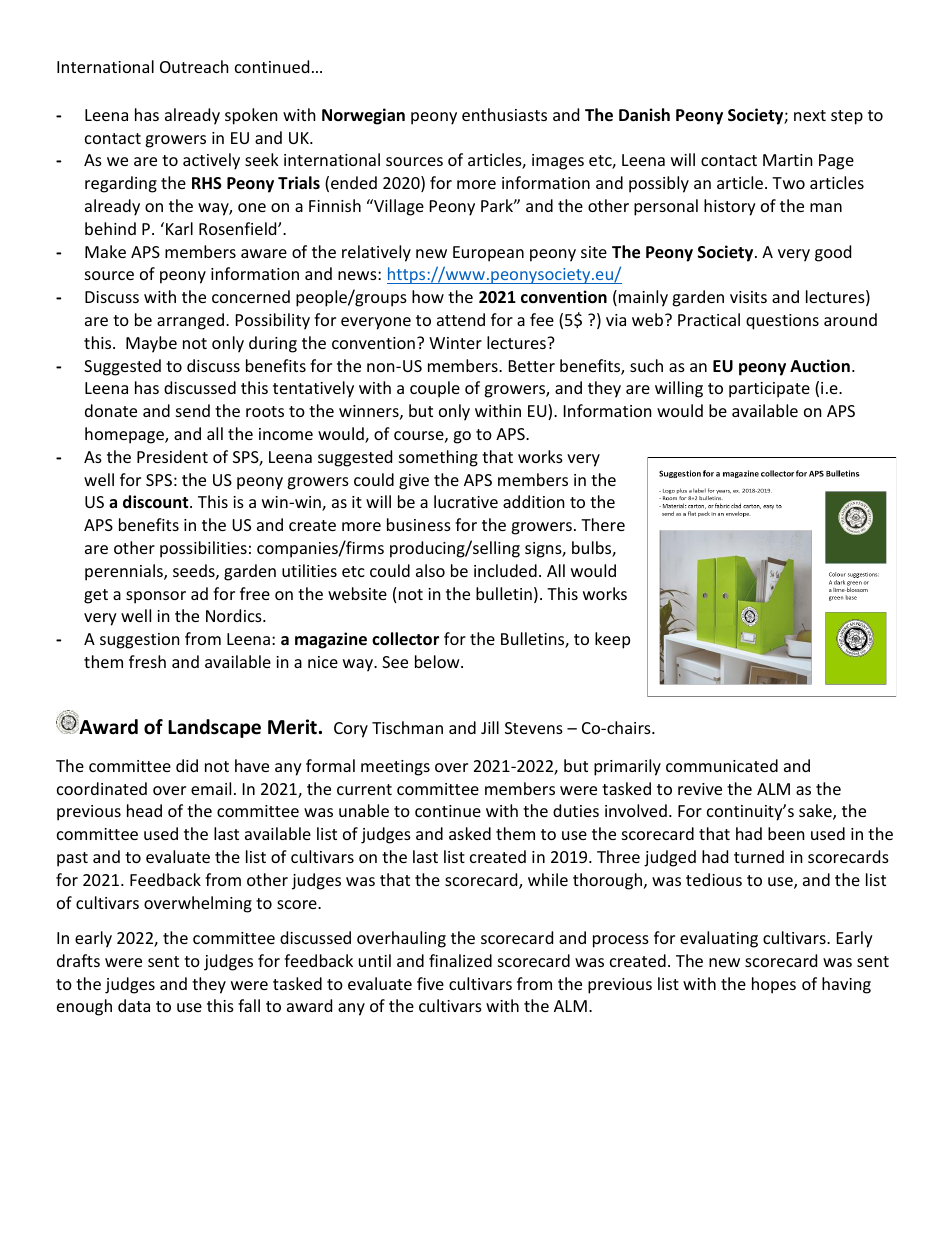 The image size is (952, 1233). I want to click on next, so click(810, 115).
